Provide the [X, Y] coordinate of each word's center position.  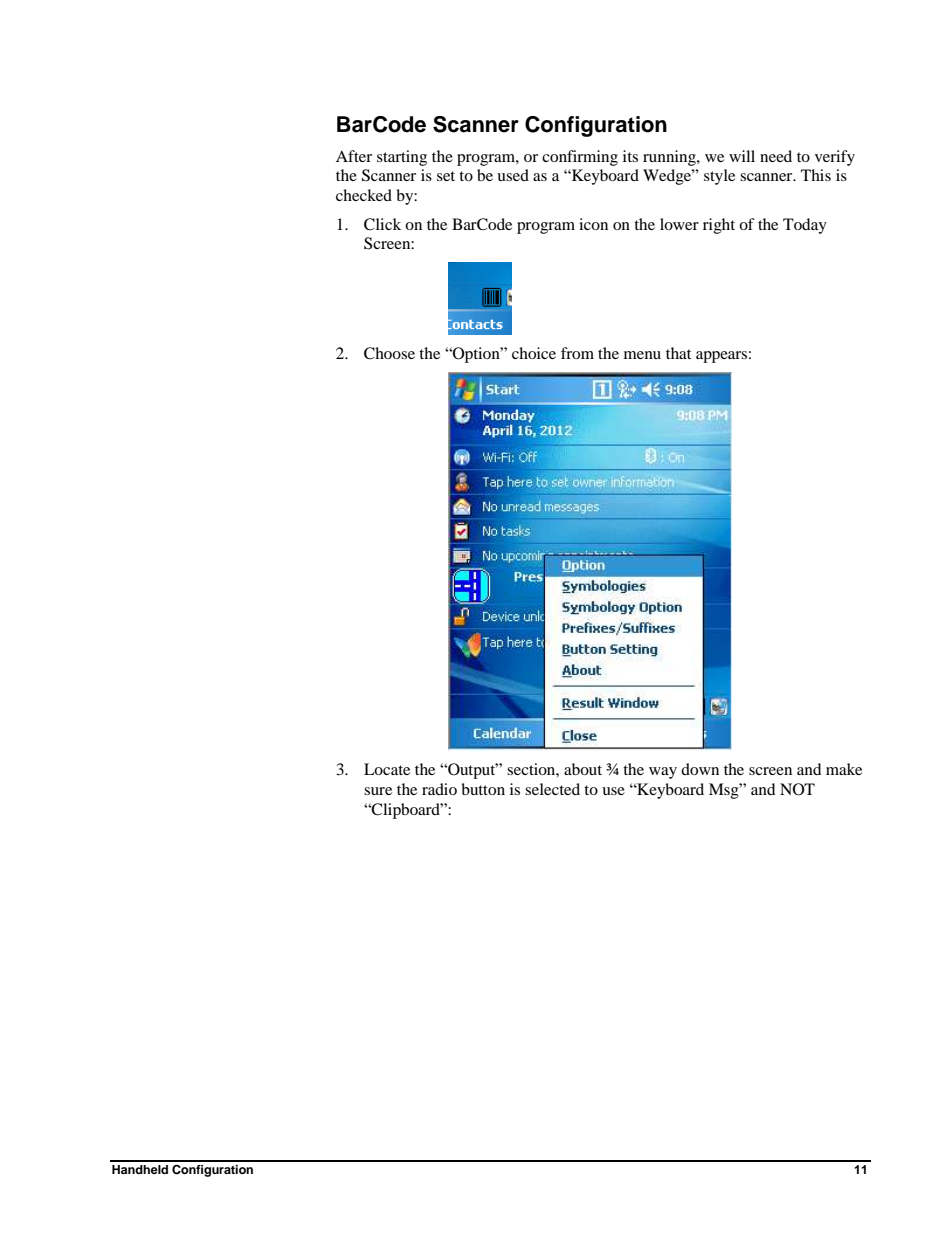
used [513, 175]
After [354, 156]
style [719, 177]
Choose [389, 353]
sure [378, 791]
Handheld [140, 1169]
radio [439, 789]
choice [534, 353]
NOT [797, 789]
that [678, 353]
